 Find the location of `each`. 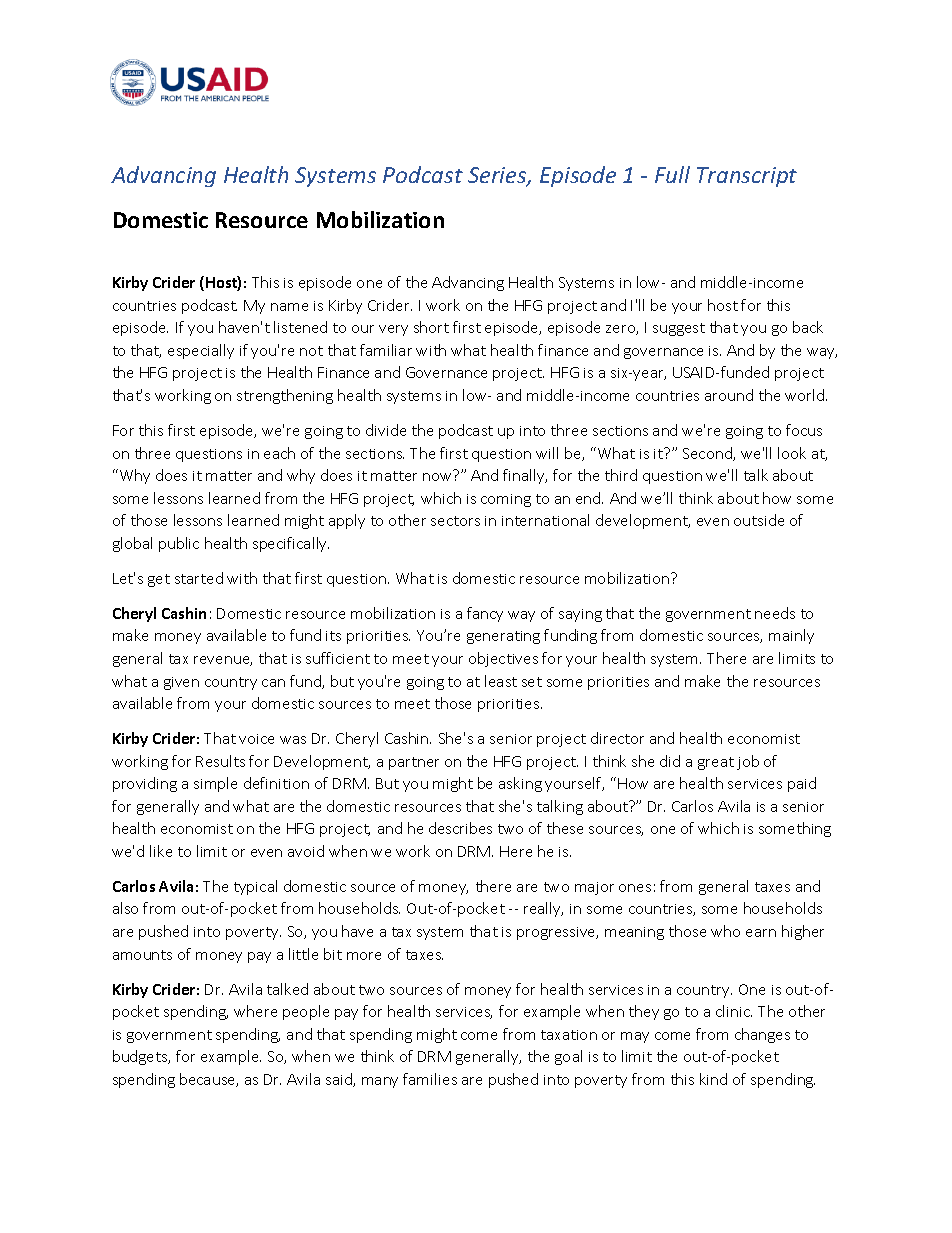

each is located at coordinates (279, 453).
